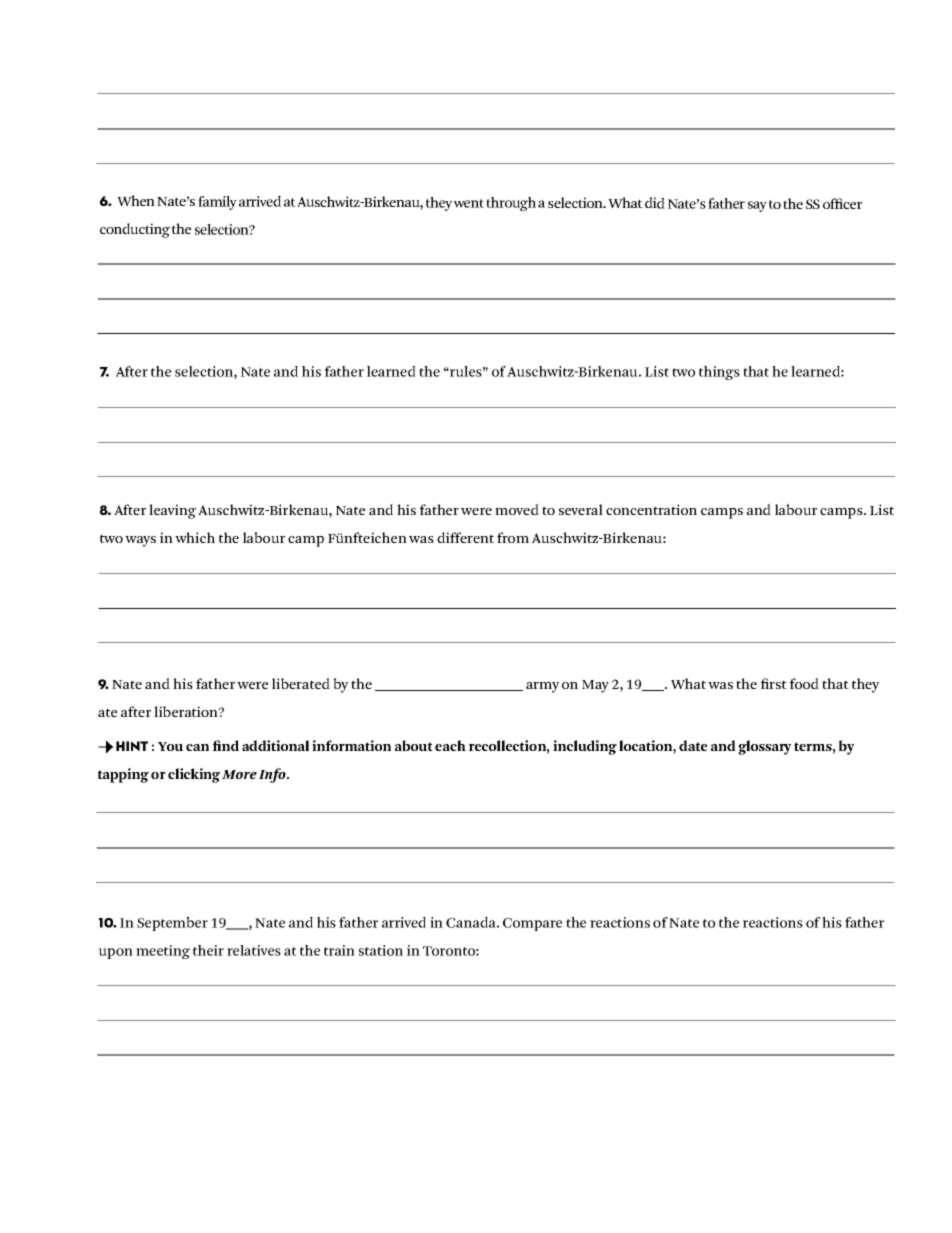 The image size is (952, 1233). What do you see at coordinates (195, 537) in the screenshot?
I see `which` at bounding box center [195, 537].
